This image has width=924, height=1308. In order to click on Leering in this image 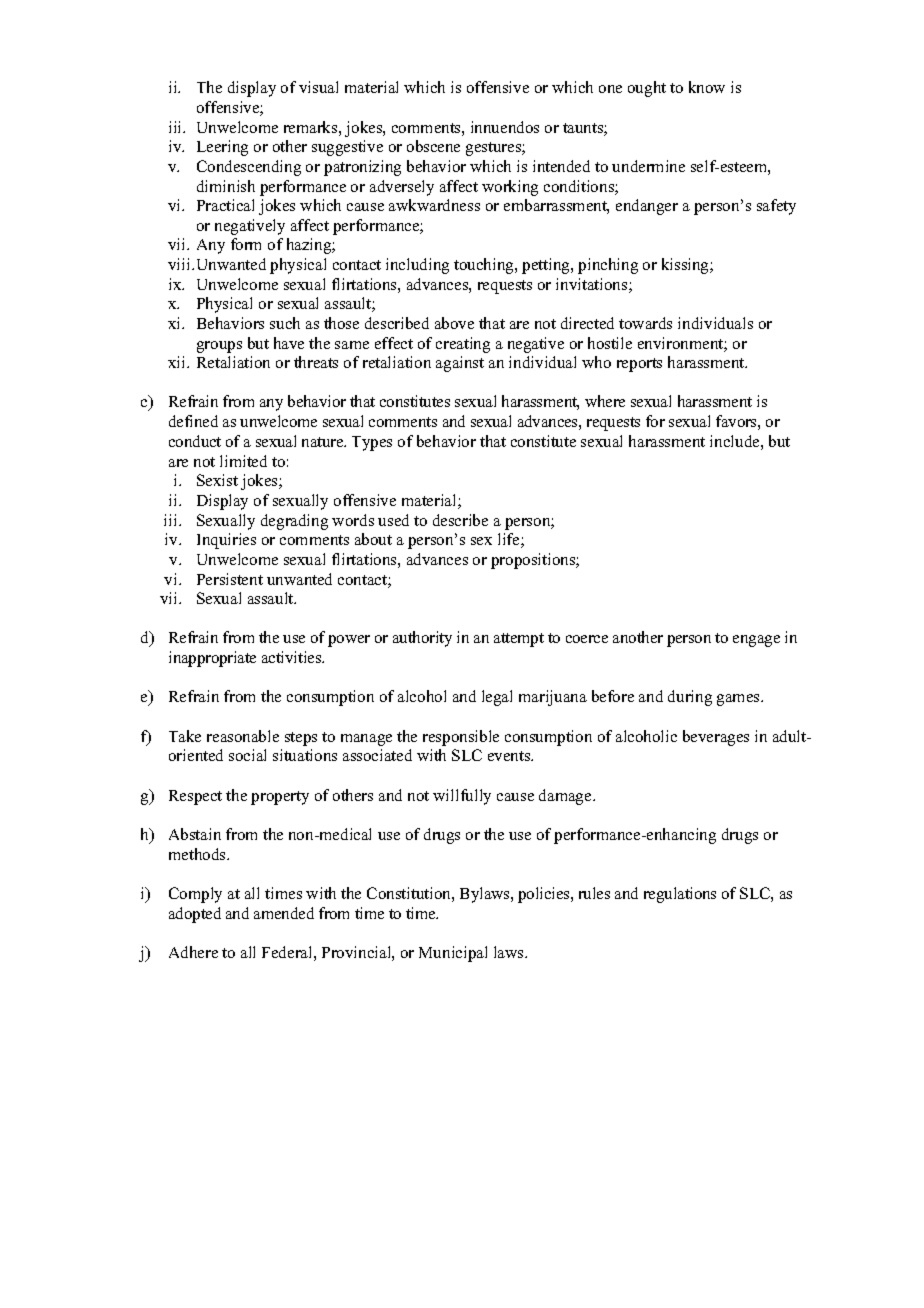, I will do `click(222, 148)`.
